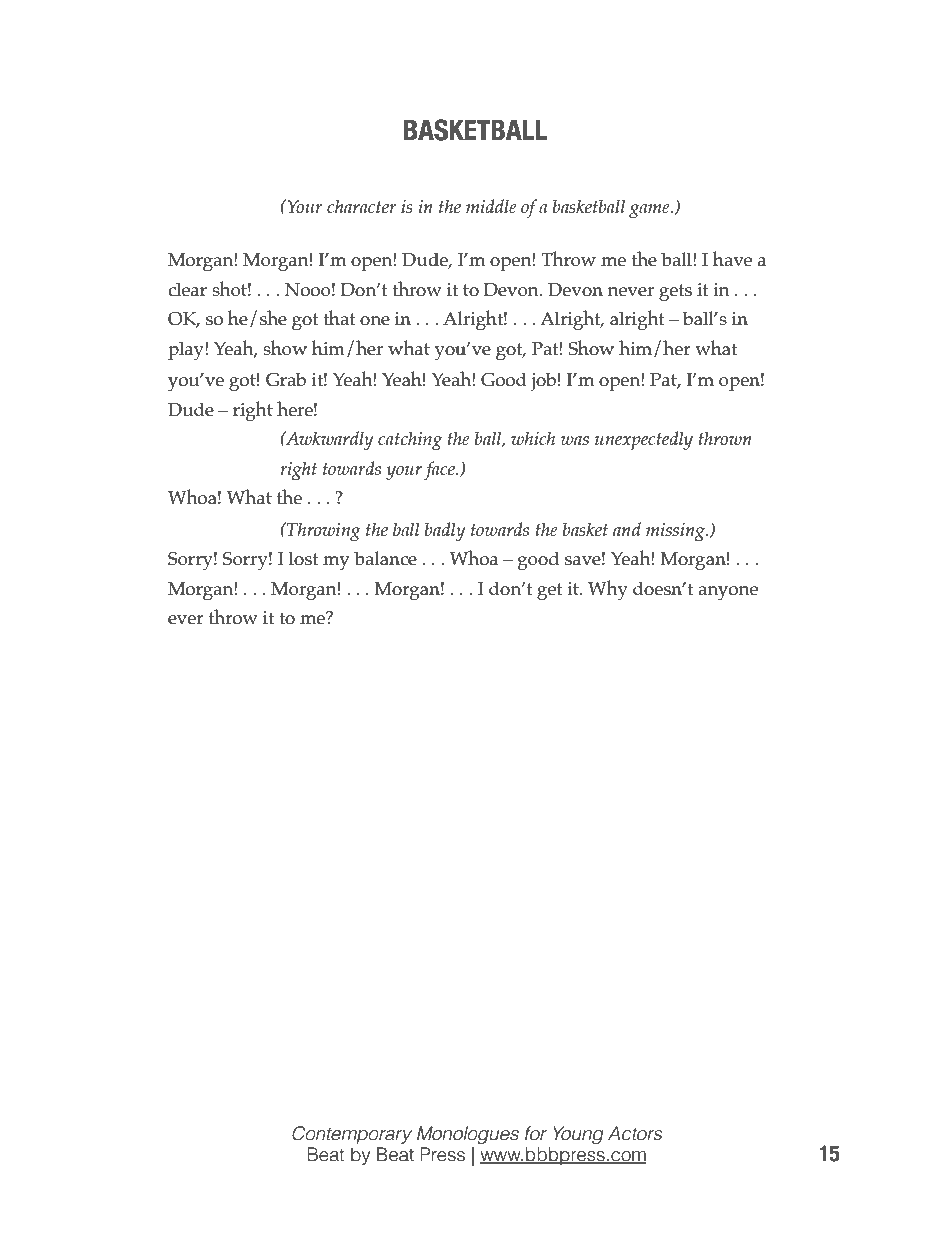 This document has width=952, height=1233. What do you see at coordinates (187, 289) in the document?
I see `clear` at bounding box center [187, 289].
